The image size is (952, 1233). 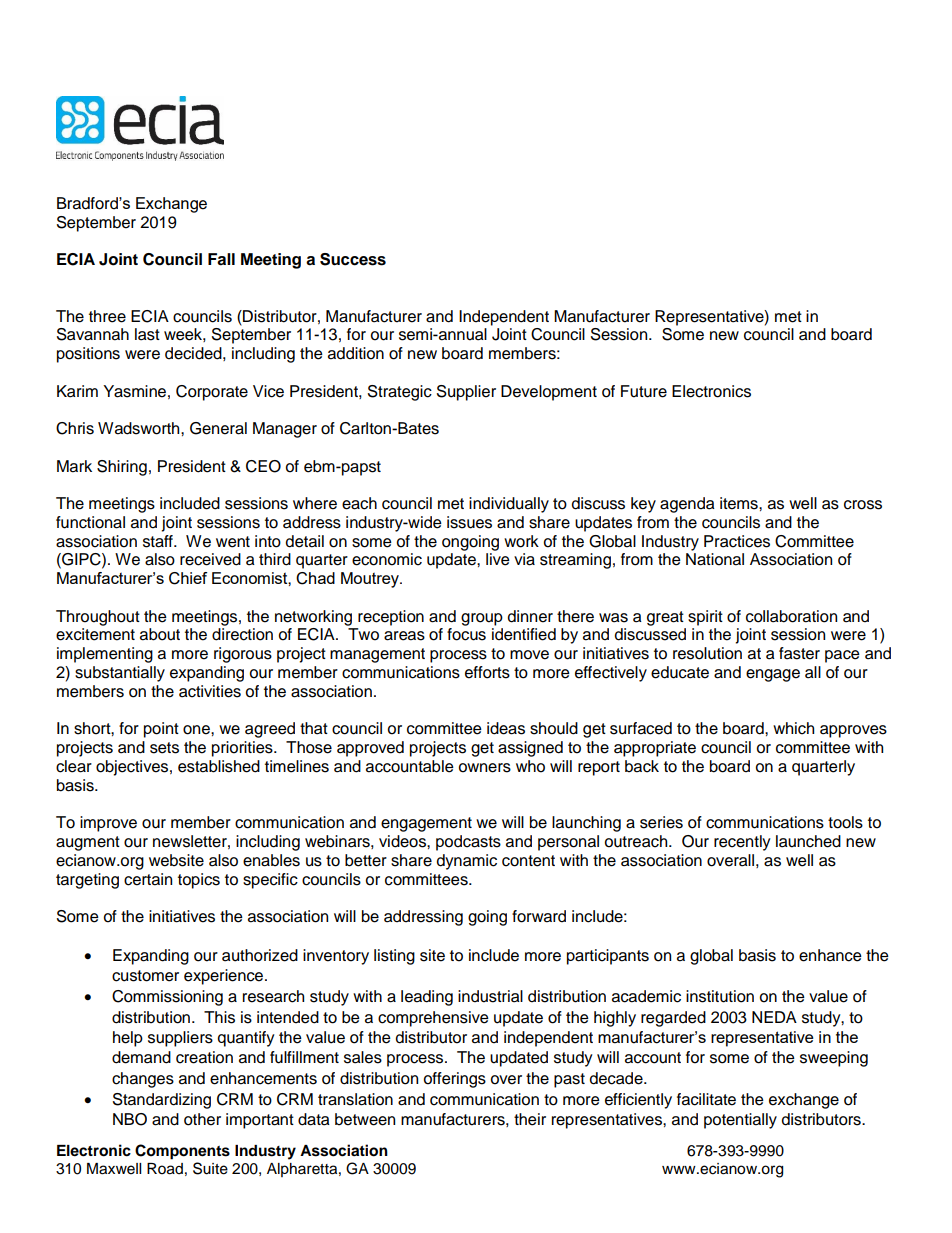 What do you see at coordinates (182, 1152) in the screenshot?
I see `Components` at bounding box center [182, 1152].
